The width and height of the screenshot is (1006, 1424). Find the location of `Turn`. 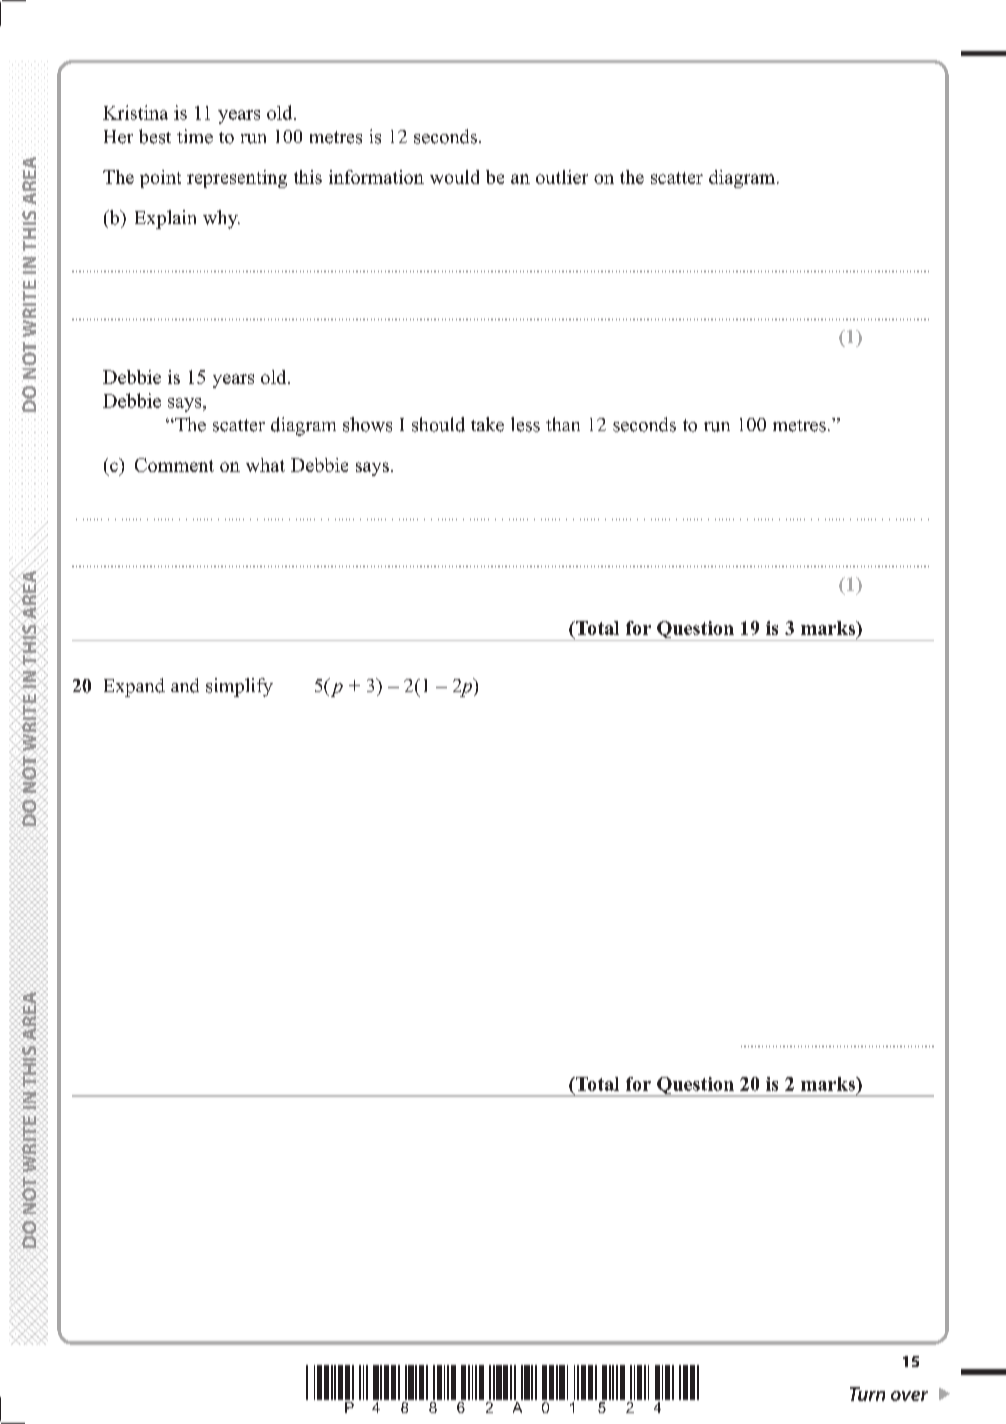

Turn is located at coordinates (867, 1394).
